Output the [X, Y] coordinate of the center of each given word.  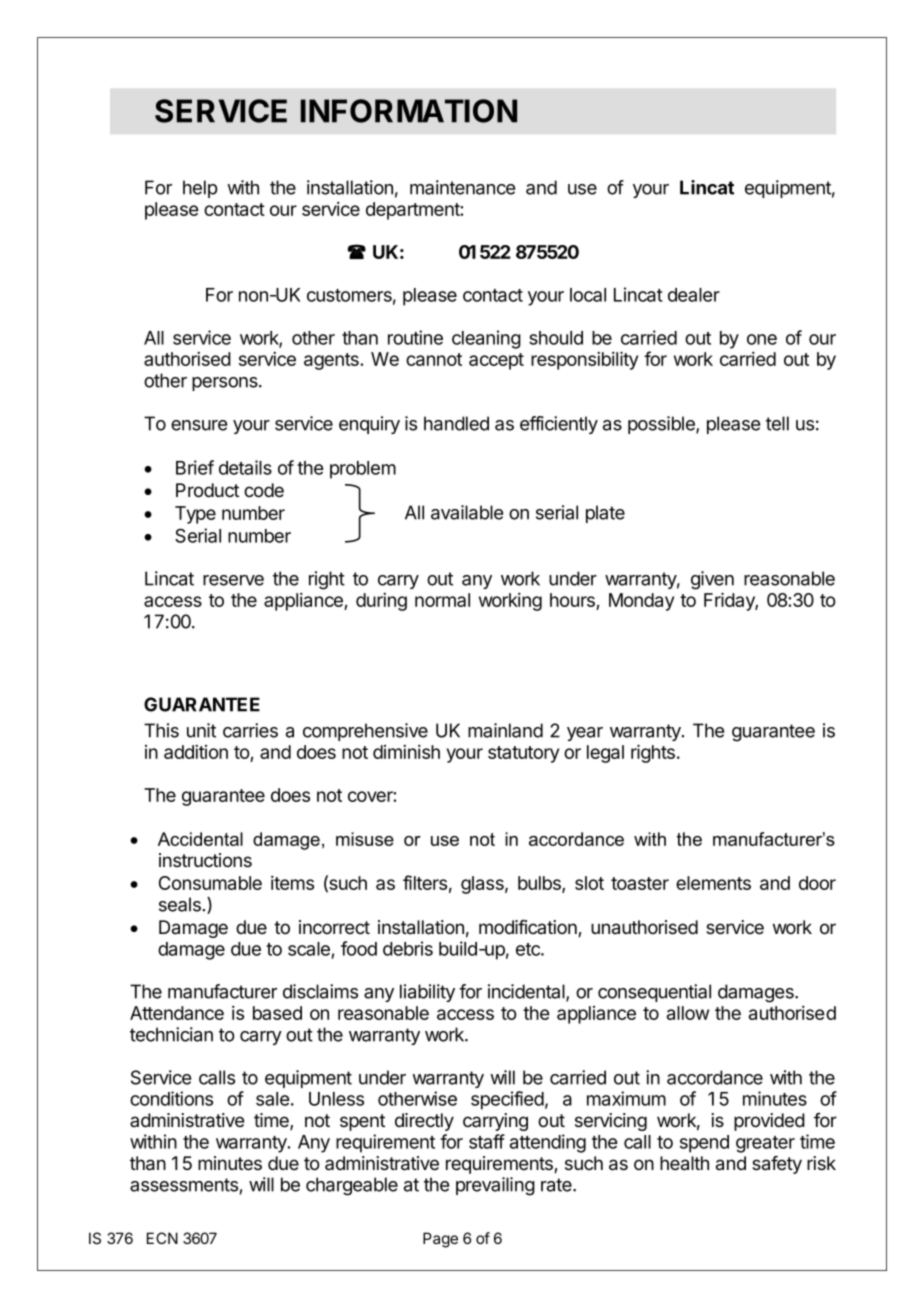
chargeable [352, 1186]
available [467, 512]
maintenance [462, 187]
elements [713, 883]
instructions [205, 860]
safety [777, 1165]
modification [529, 928]
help [200, 189]
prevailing [495, 1186]
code [264, 490]
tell [777, 423]
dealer [694, 295]
